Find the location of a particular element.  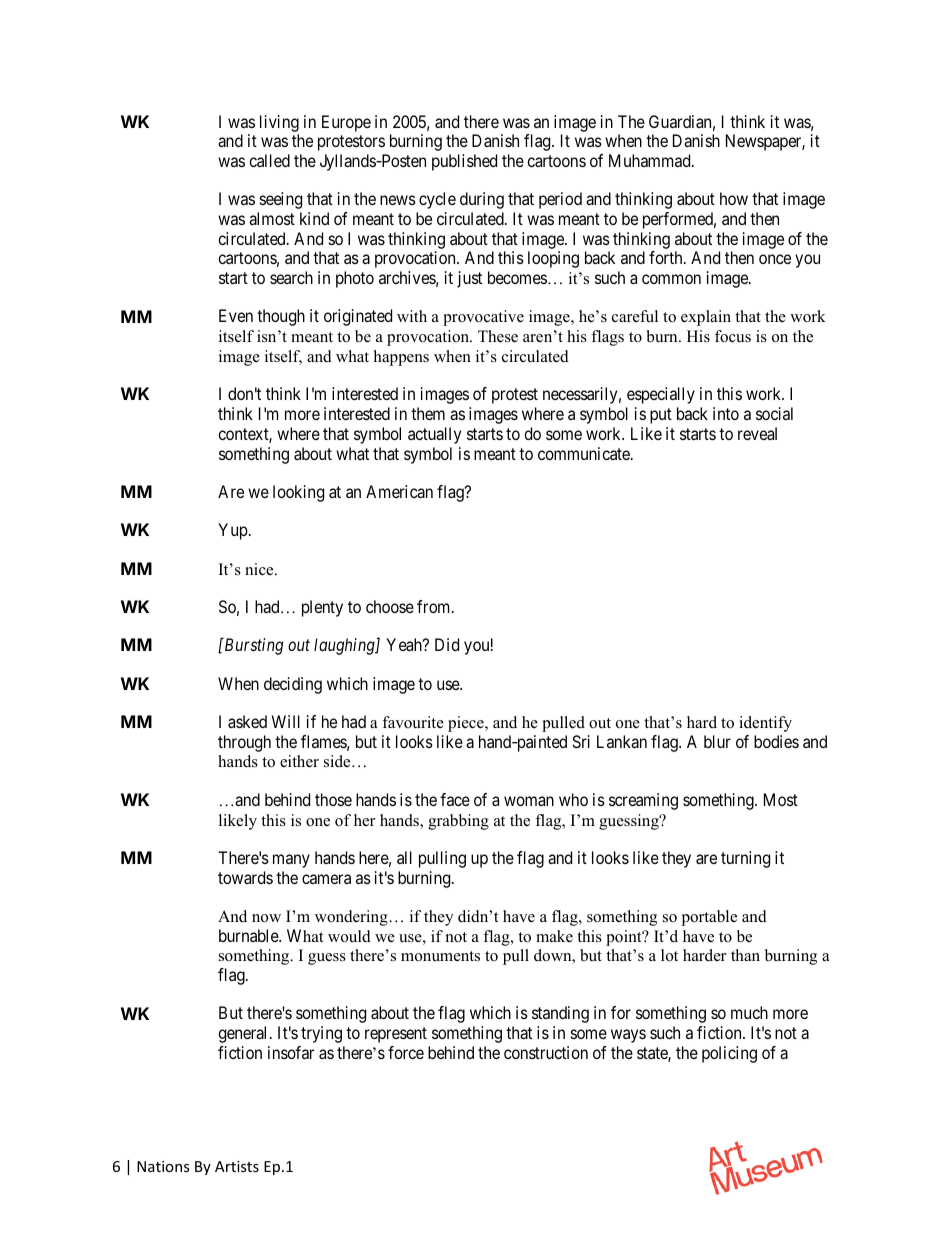

Even is located at coordinates (236, 315).
